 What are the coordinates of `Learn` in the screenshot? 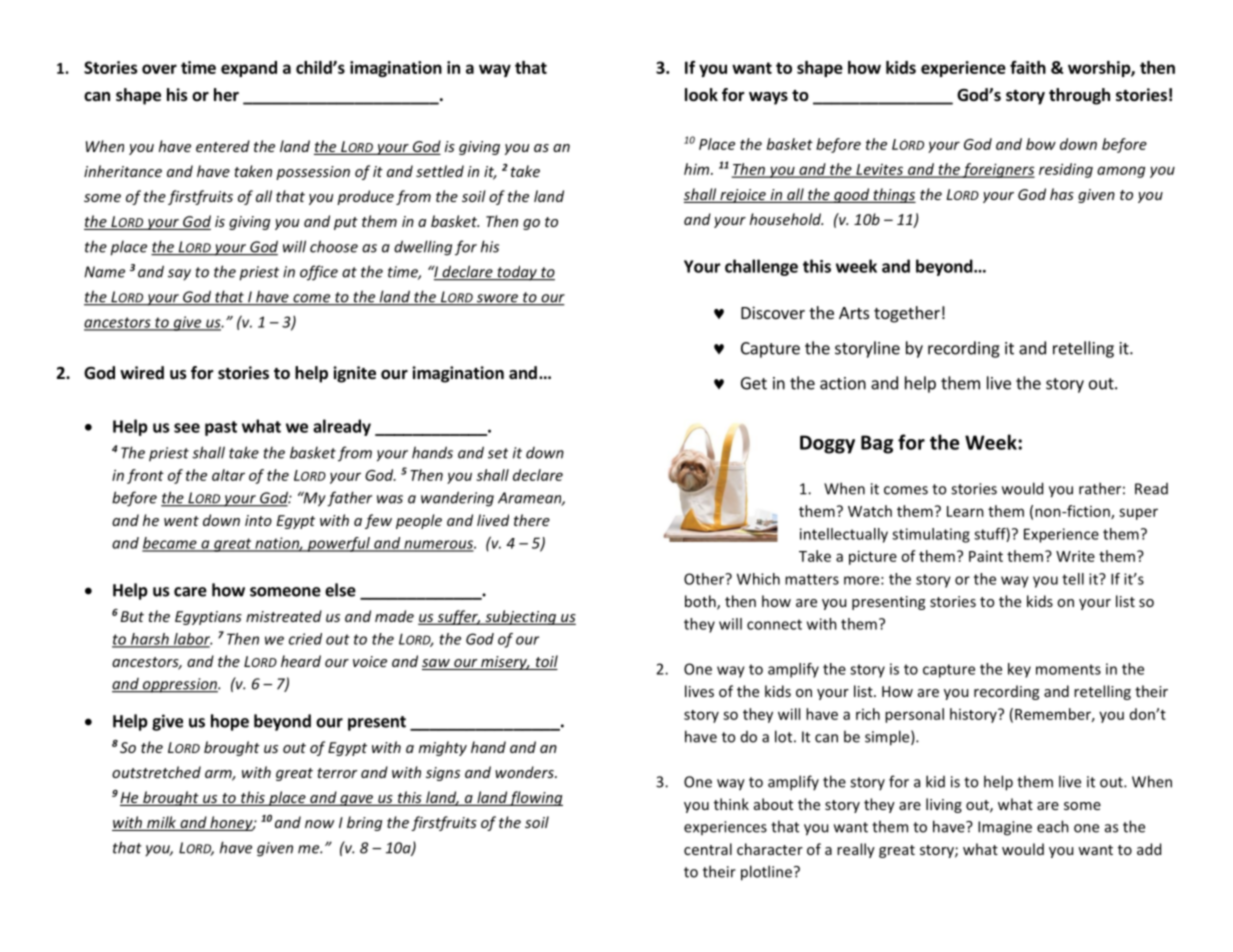 It's located at (965, 511).
